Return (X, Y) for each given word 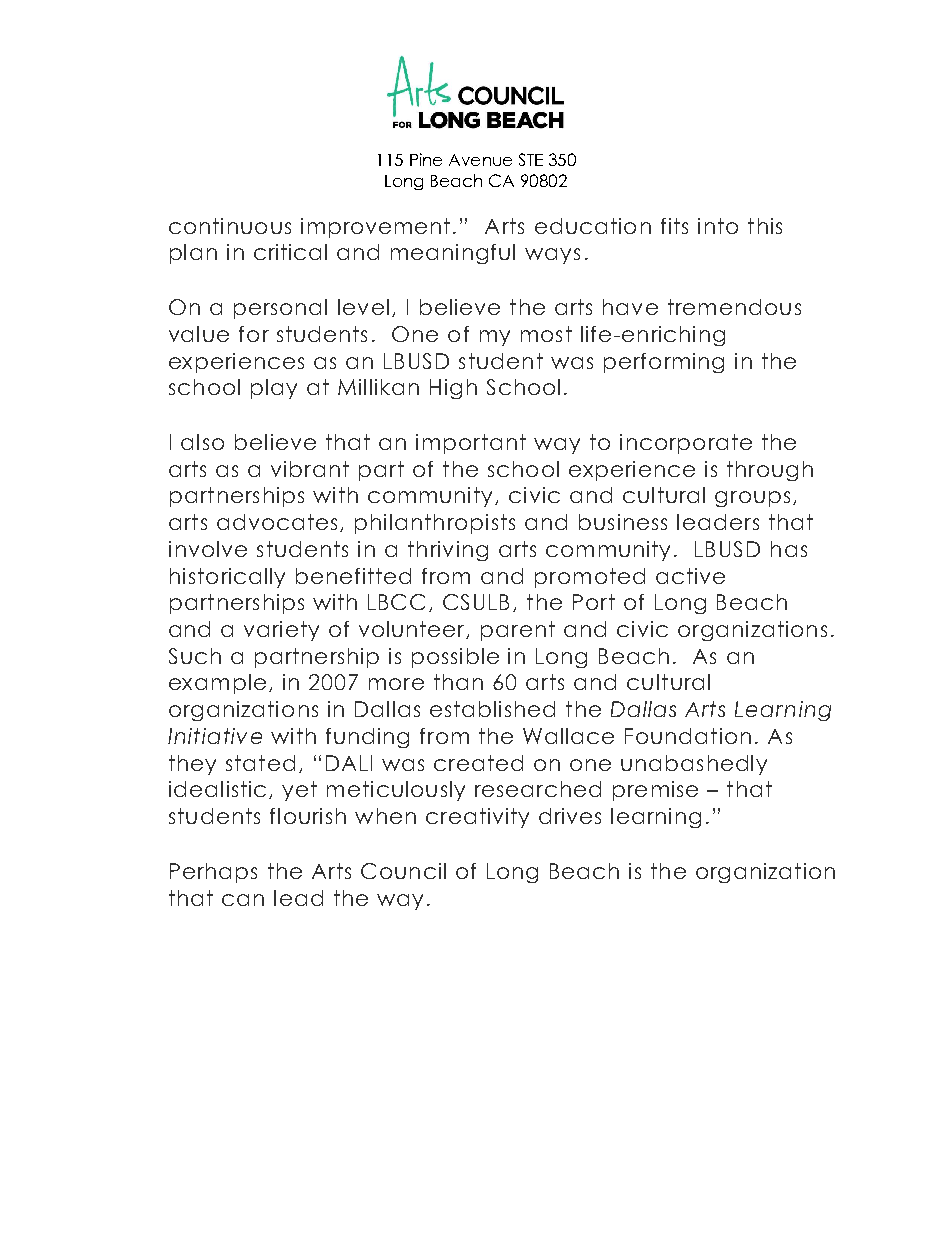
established (492, 709)
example (217, 684)
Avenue (480, 160)
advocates (277, 522)
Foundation (688, 736)
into (718, 226)
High (453, 389)
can (243, 900)
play (274, 389)
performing (664, 363)
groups (752, 499)
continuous (230, 226)
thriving (448, 551)
